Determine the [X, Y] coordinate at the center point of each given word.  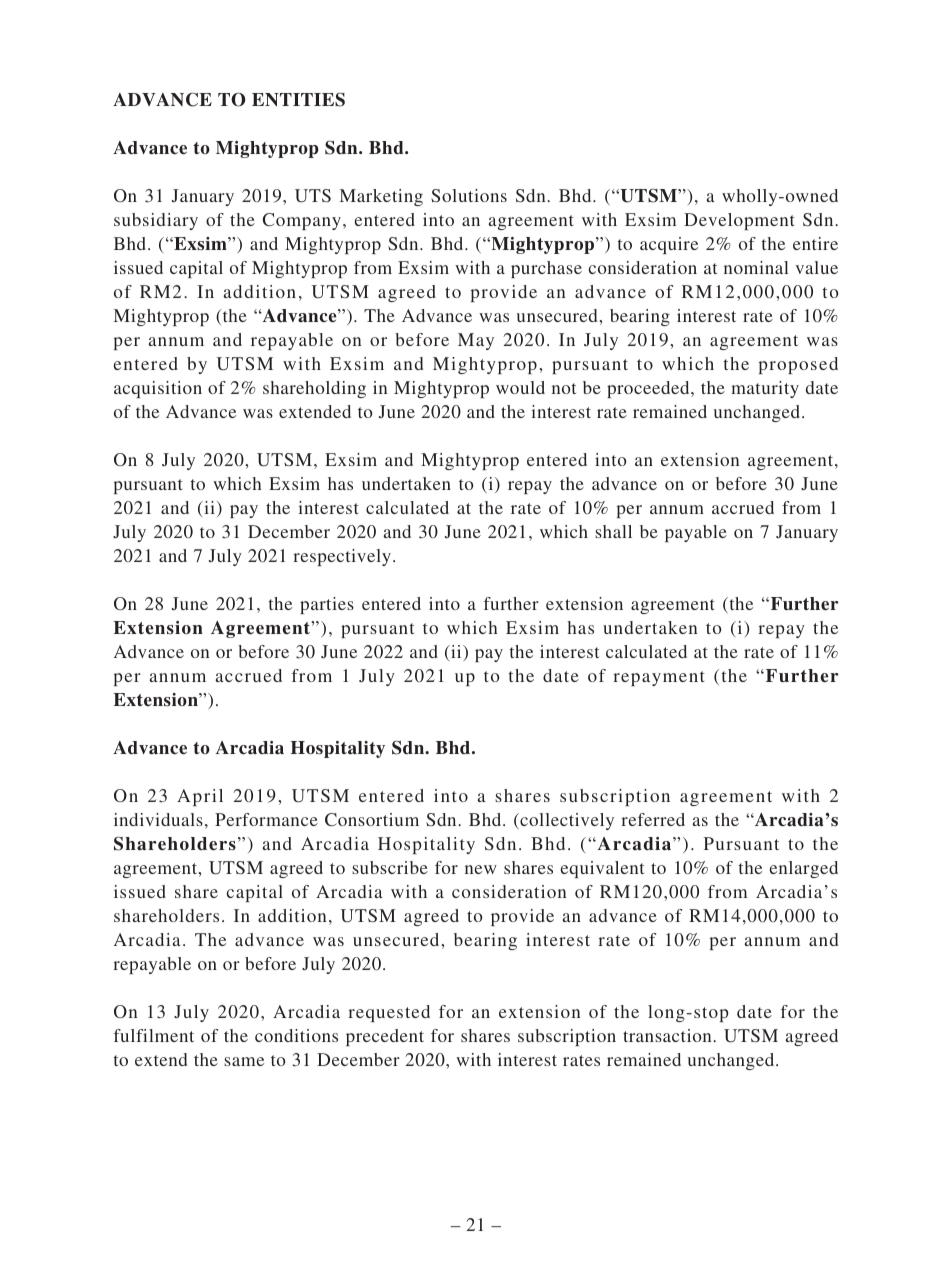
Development [739, 221]
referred [653, 819]
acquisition [158, 389]
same [244, 1061]
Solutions [469, 195]
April [200, 797]
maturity [765, 389]
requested [389, 1013]
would [520, 387]
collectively [566, 821]
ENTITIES [298, 100]
